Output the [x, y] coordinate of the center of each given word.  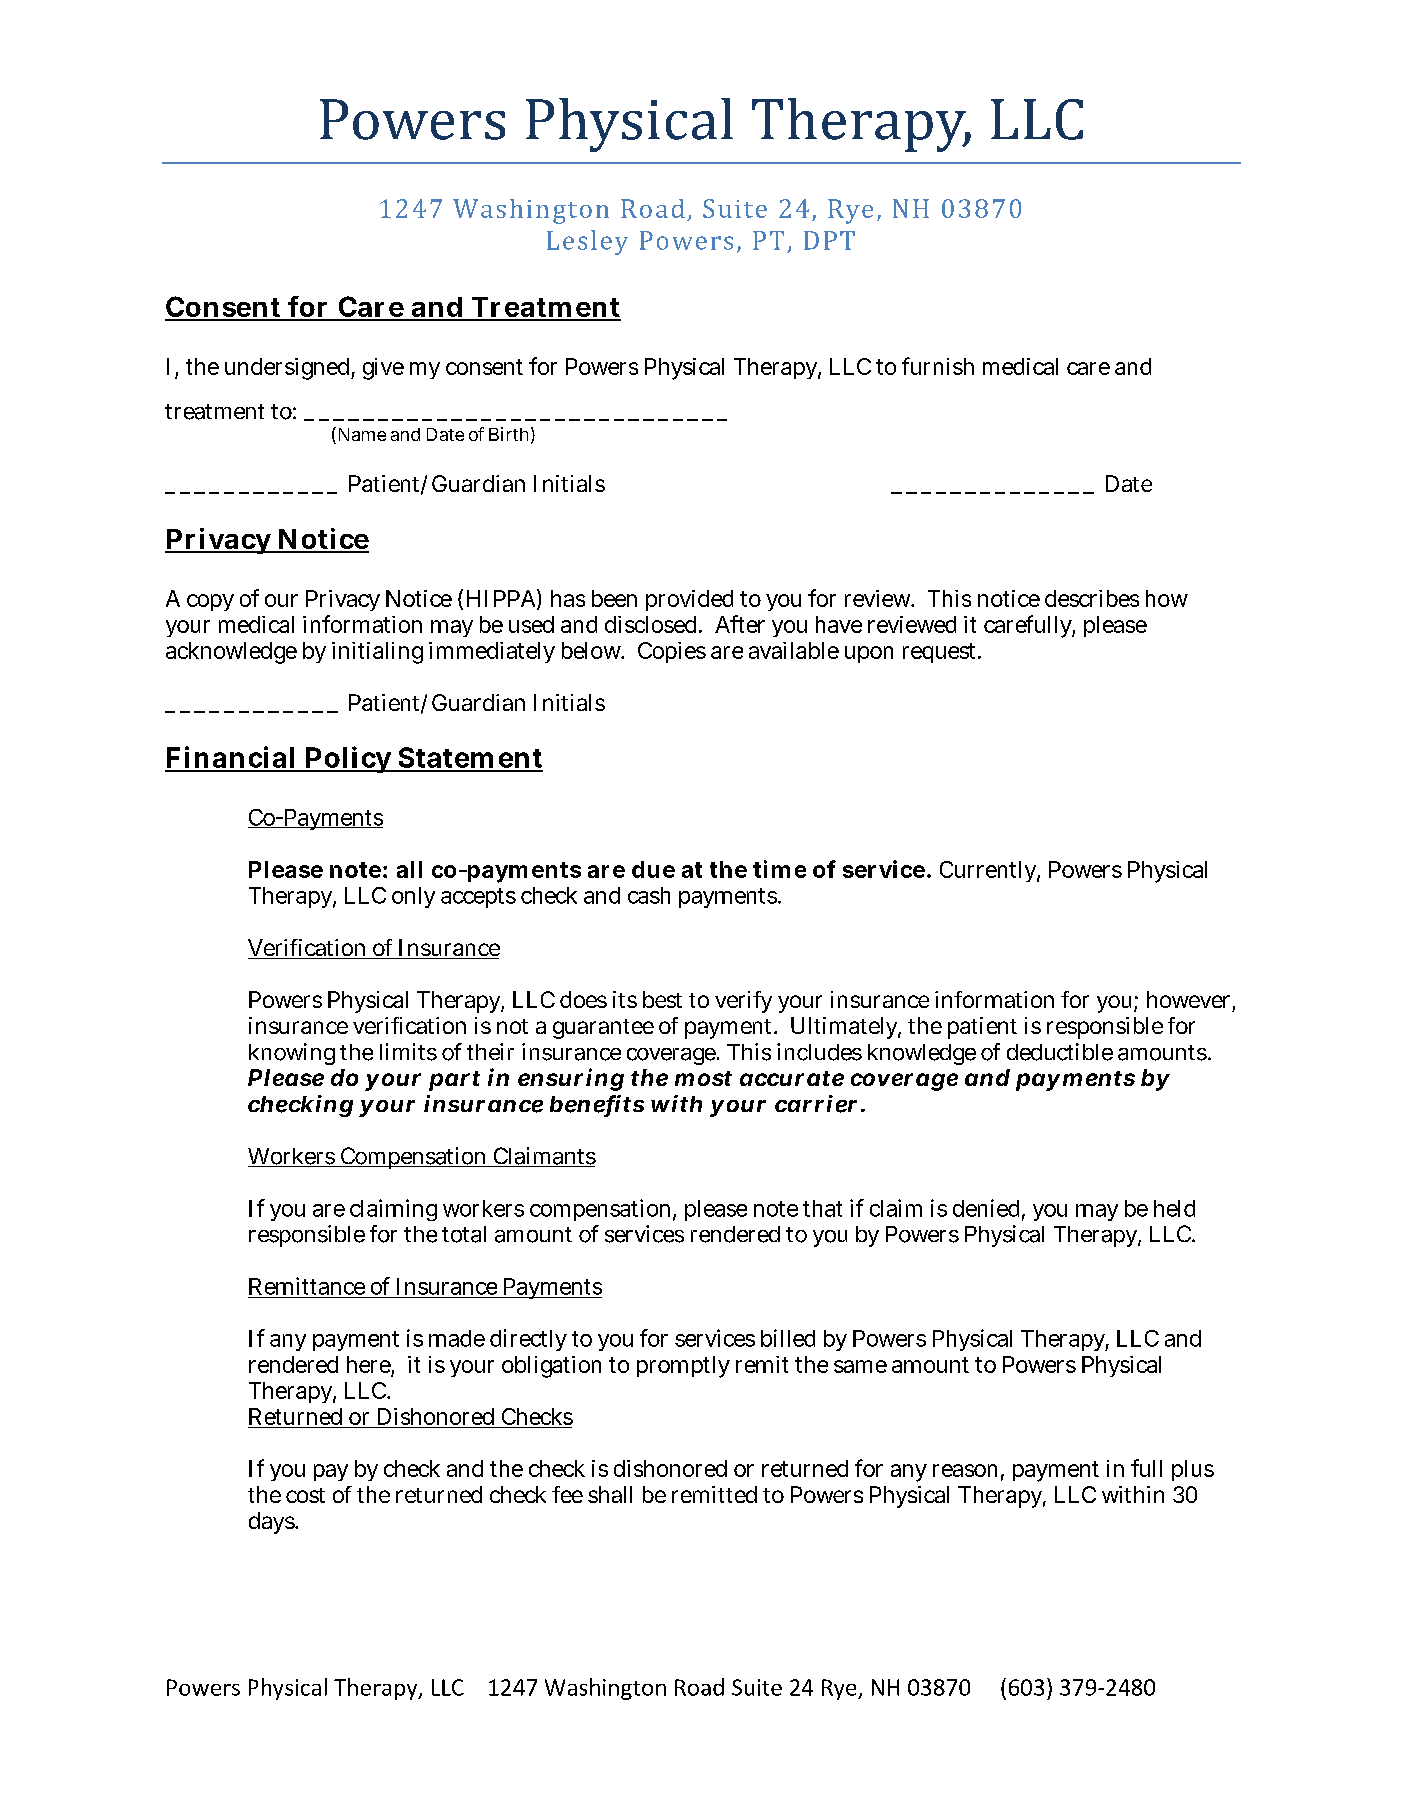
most [703, 1078]
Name [360, 435]
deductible [1060, 1052]
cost [305, 1495]
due [653, 869]
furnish [938, 366]
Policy [348, 759]
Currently [990, 871]
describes [1092, 598]
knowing [292, 1054]
